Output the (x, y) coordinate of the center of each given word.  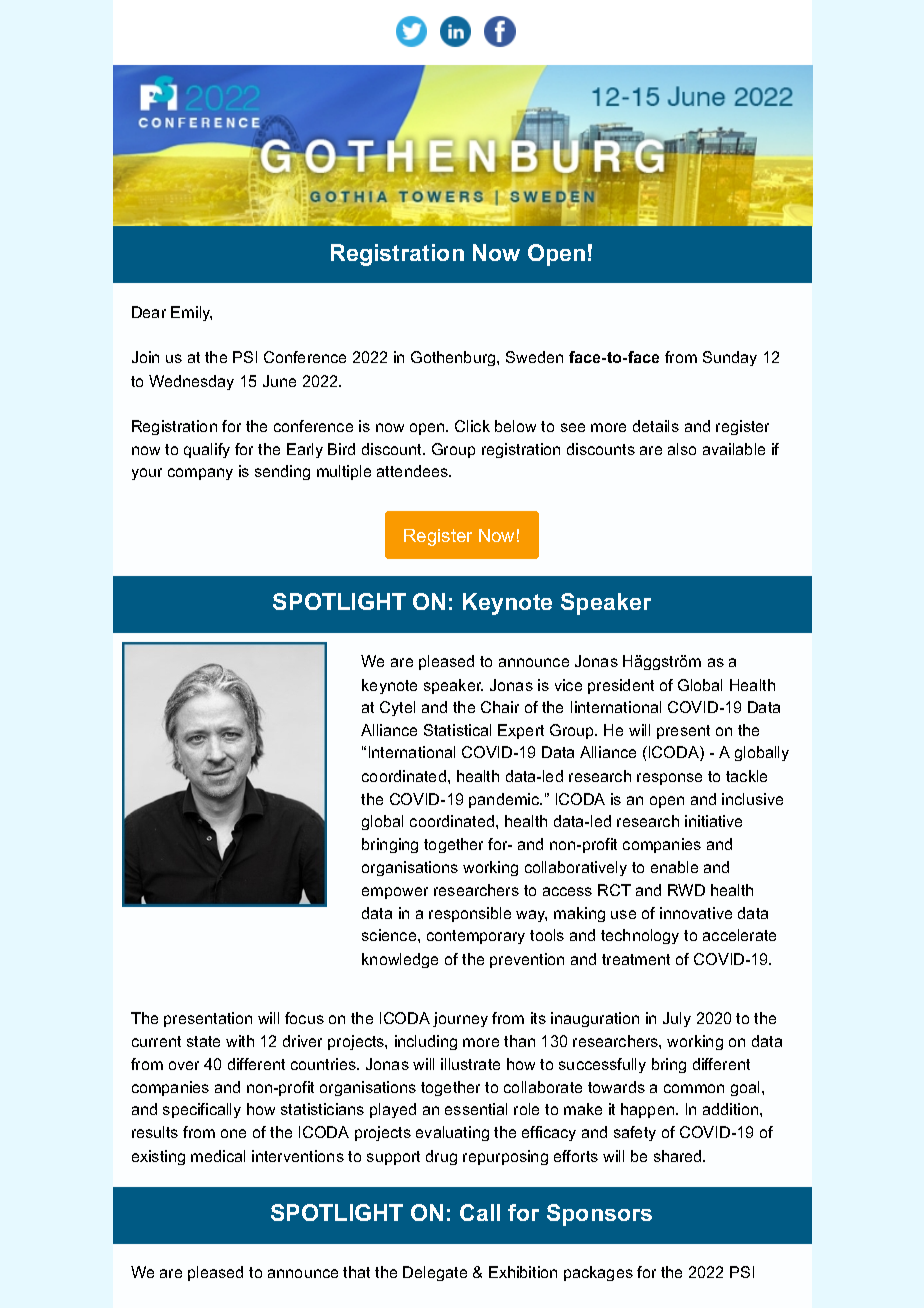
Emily (191, 313)
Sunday (730, 358)
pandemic (505, 800)
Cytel (397, 708)
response (669, 779)
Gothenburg (454, 358)
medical (218, 1156)
